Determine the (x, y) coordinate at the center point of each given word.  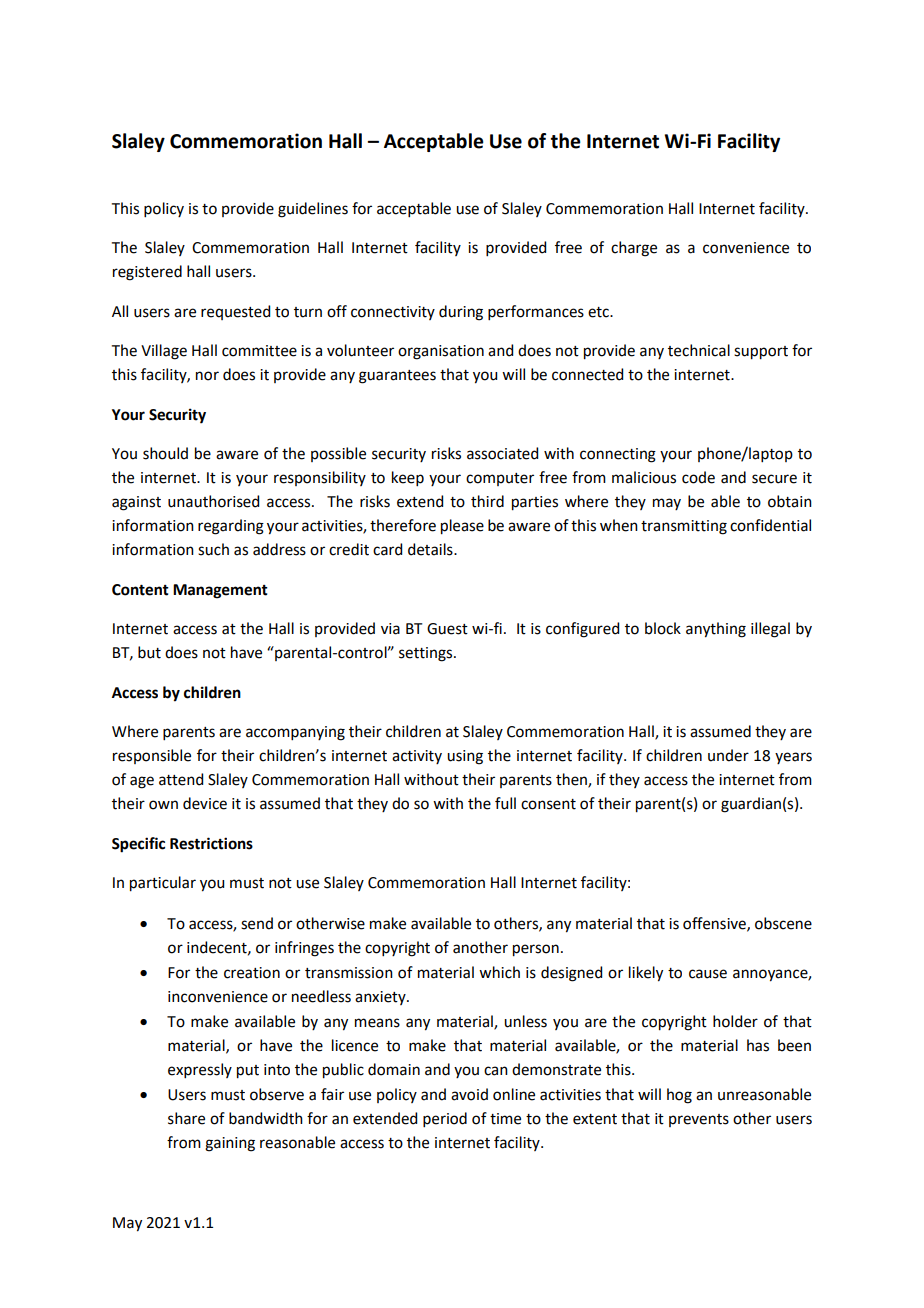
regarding (231, 527)
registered (147, 273)
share (186, 1118)
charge (634, 249)
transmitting (684, 527)
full (505, 803)
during (461, 313)
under (728, 755)
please (462, 527)
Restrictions (211, 843)
